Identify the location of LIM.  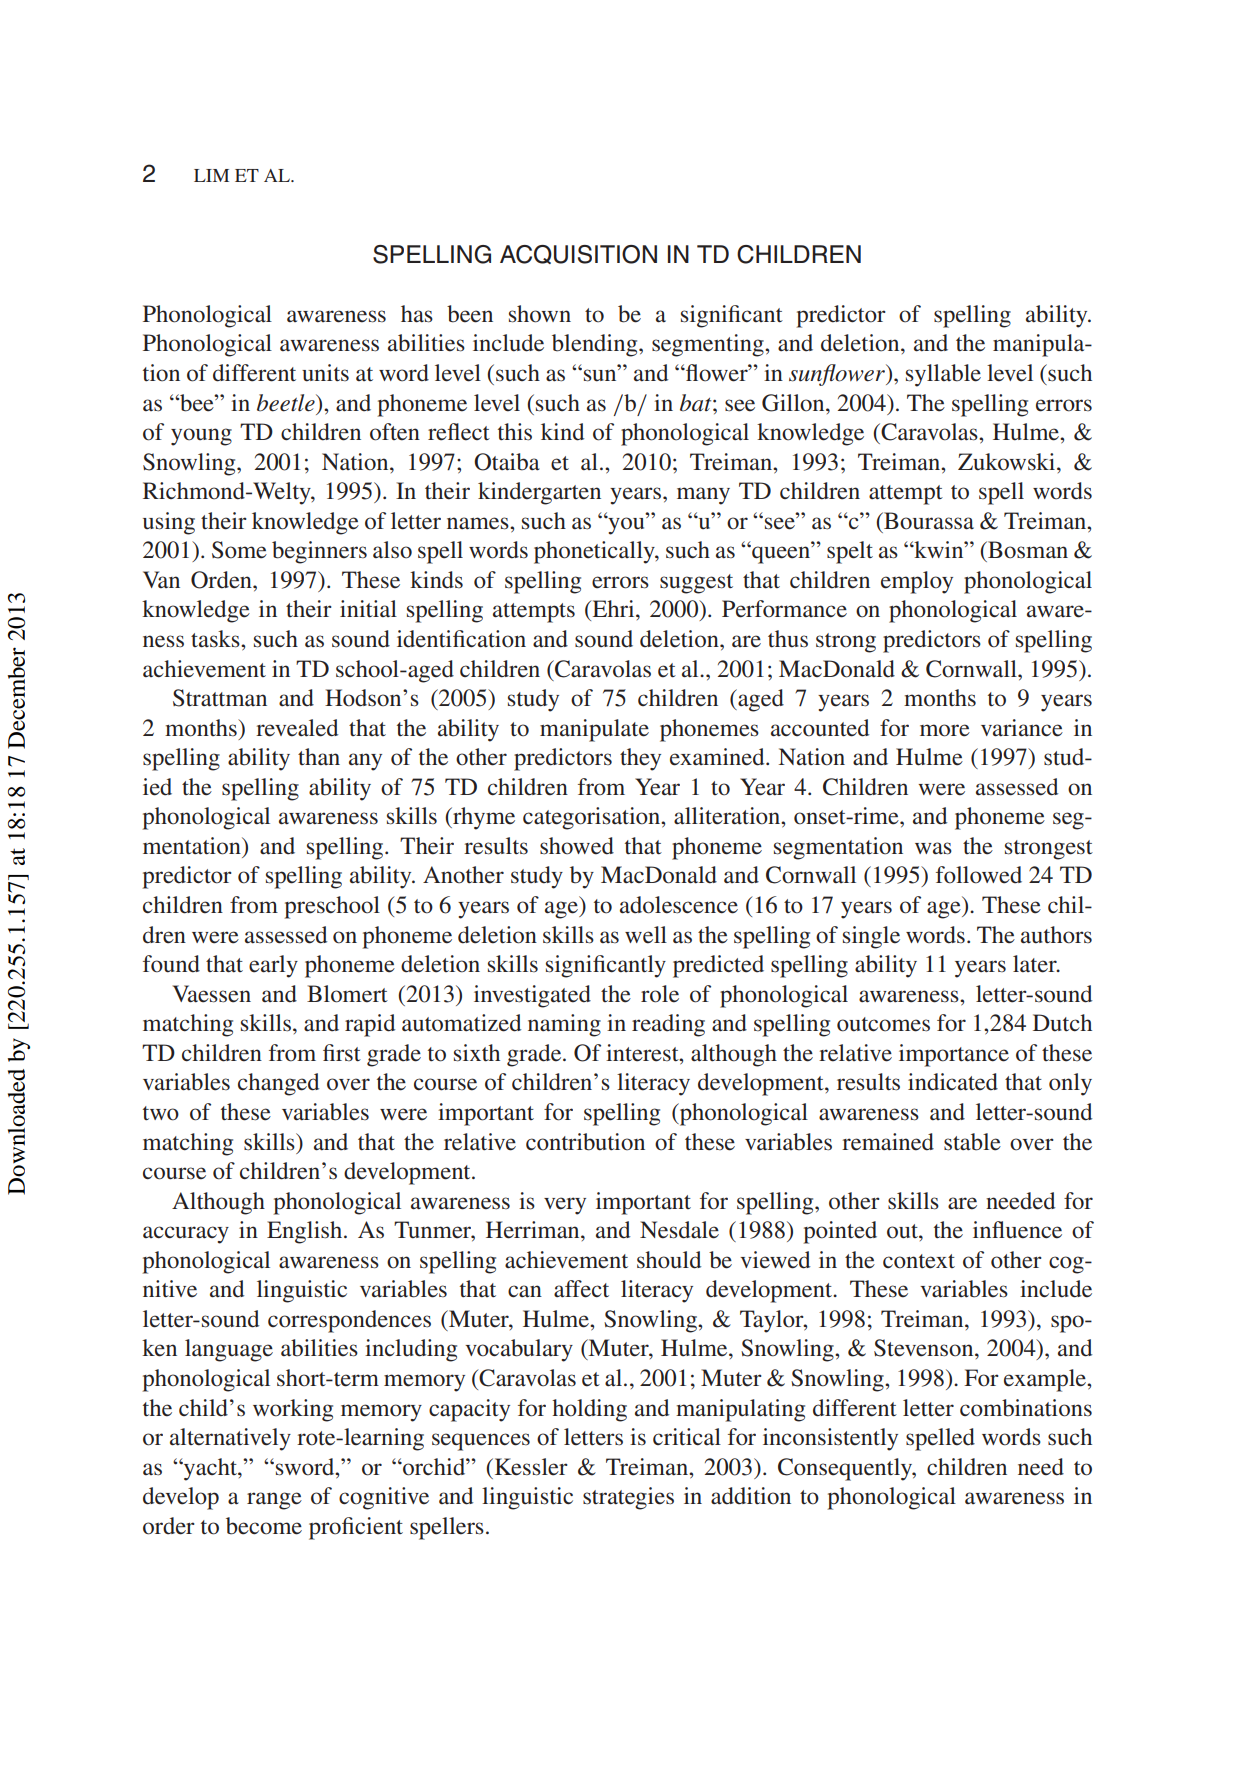
(211, 175).
